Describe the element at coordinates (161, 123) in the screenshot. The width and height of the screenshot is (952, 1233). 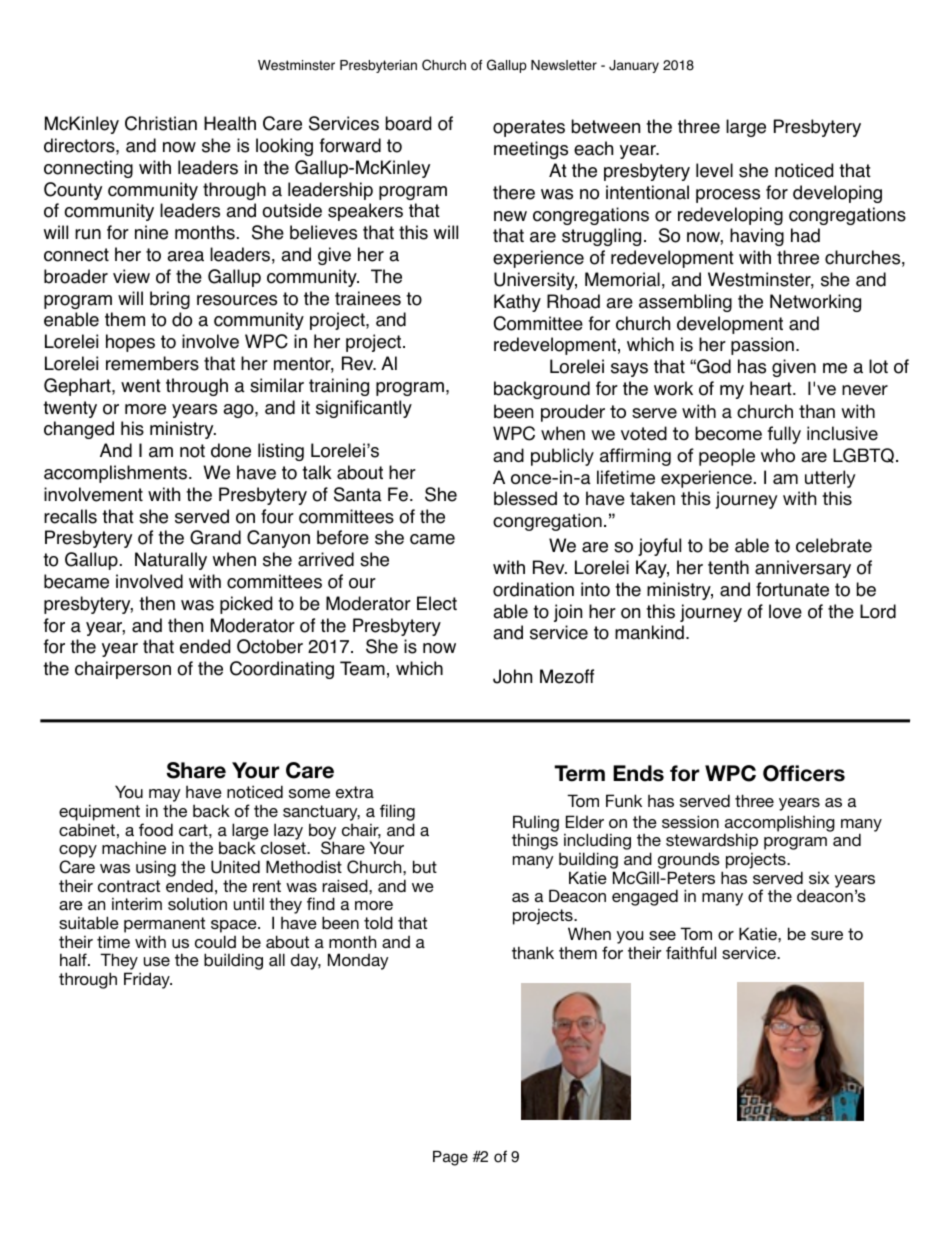
I see `Christian` at that location.
